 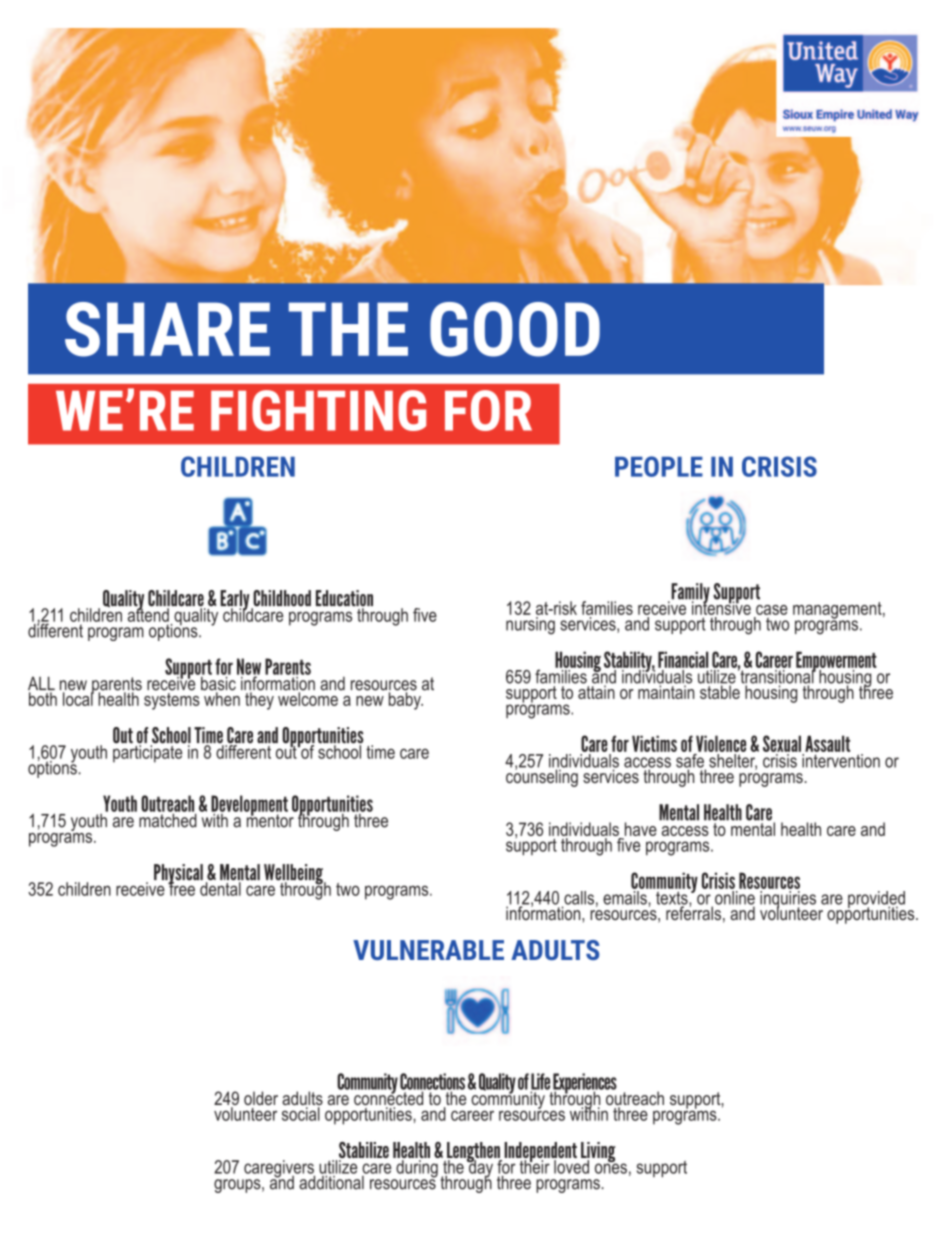 I want to click on Independent, so click(x=541, y=1153).
